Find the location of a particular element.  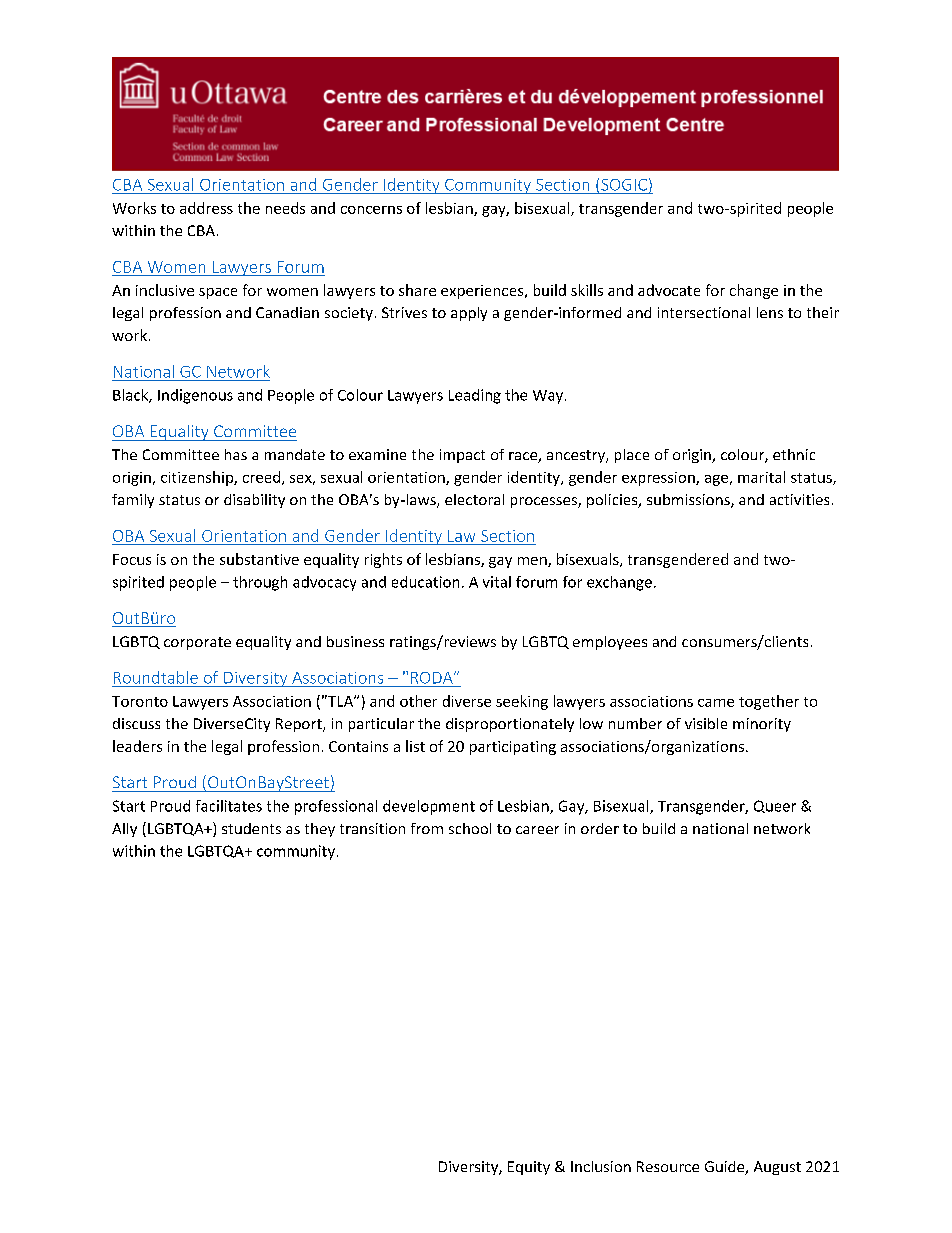

advocate is located at coordinates (669, 290).
